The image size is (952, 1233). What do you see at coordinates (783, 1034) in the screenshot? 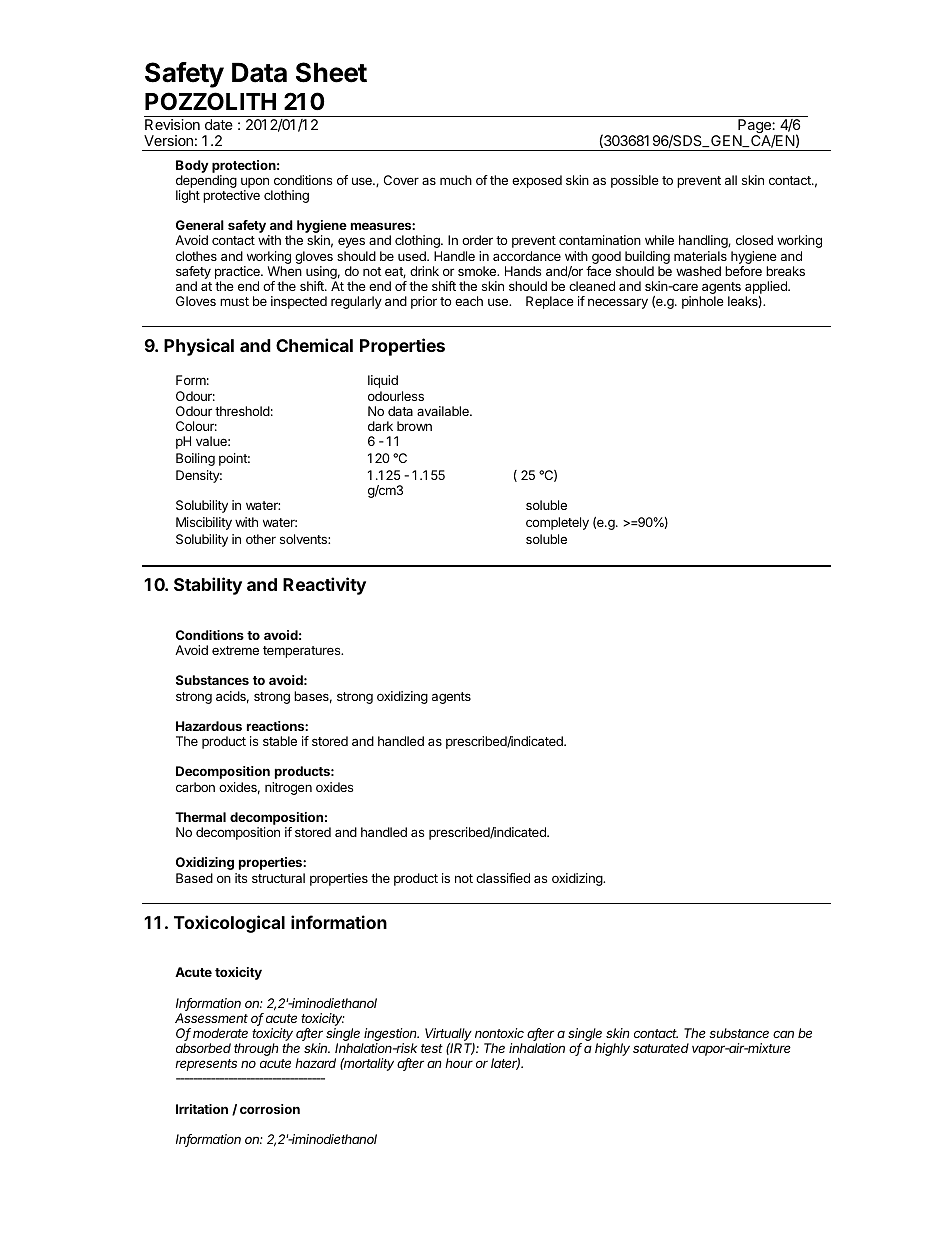
I see `can` at bounding box center [783, 1034].
